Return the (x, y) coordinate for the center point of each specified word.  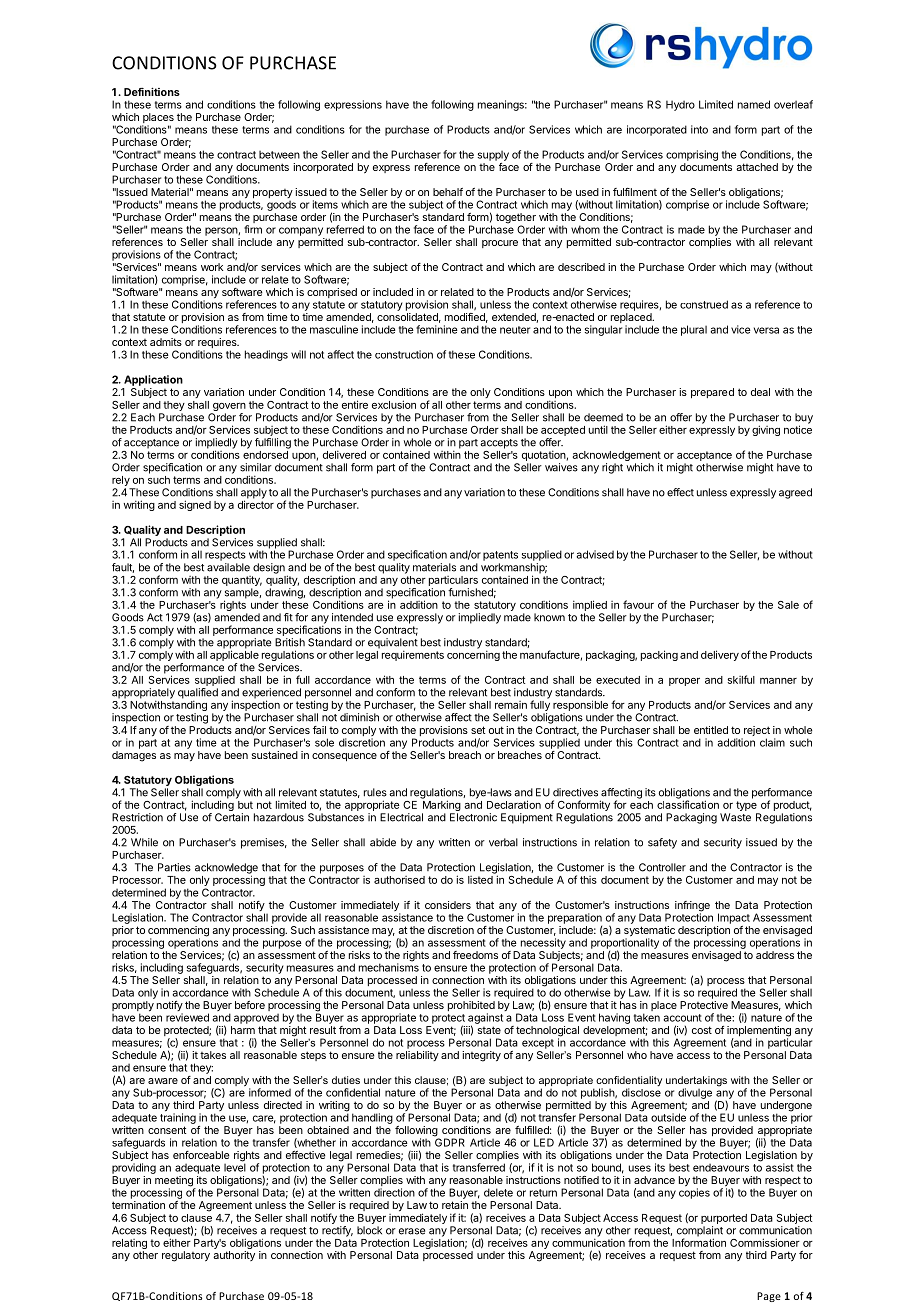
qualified (198, 694)
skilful (741, 679)
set (478, 730)
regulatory (186, 1256)
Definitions (152, 91)
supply (493, 156)
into (699, 129)
